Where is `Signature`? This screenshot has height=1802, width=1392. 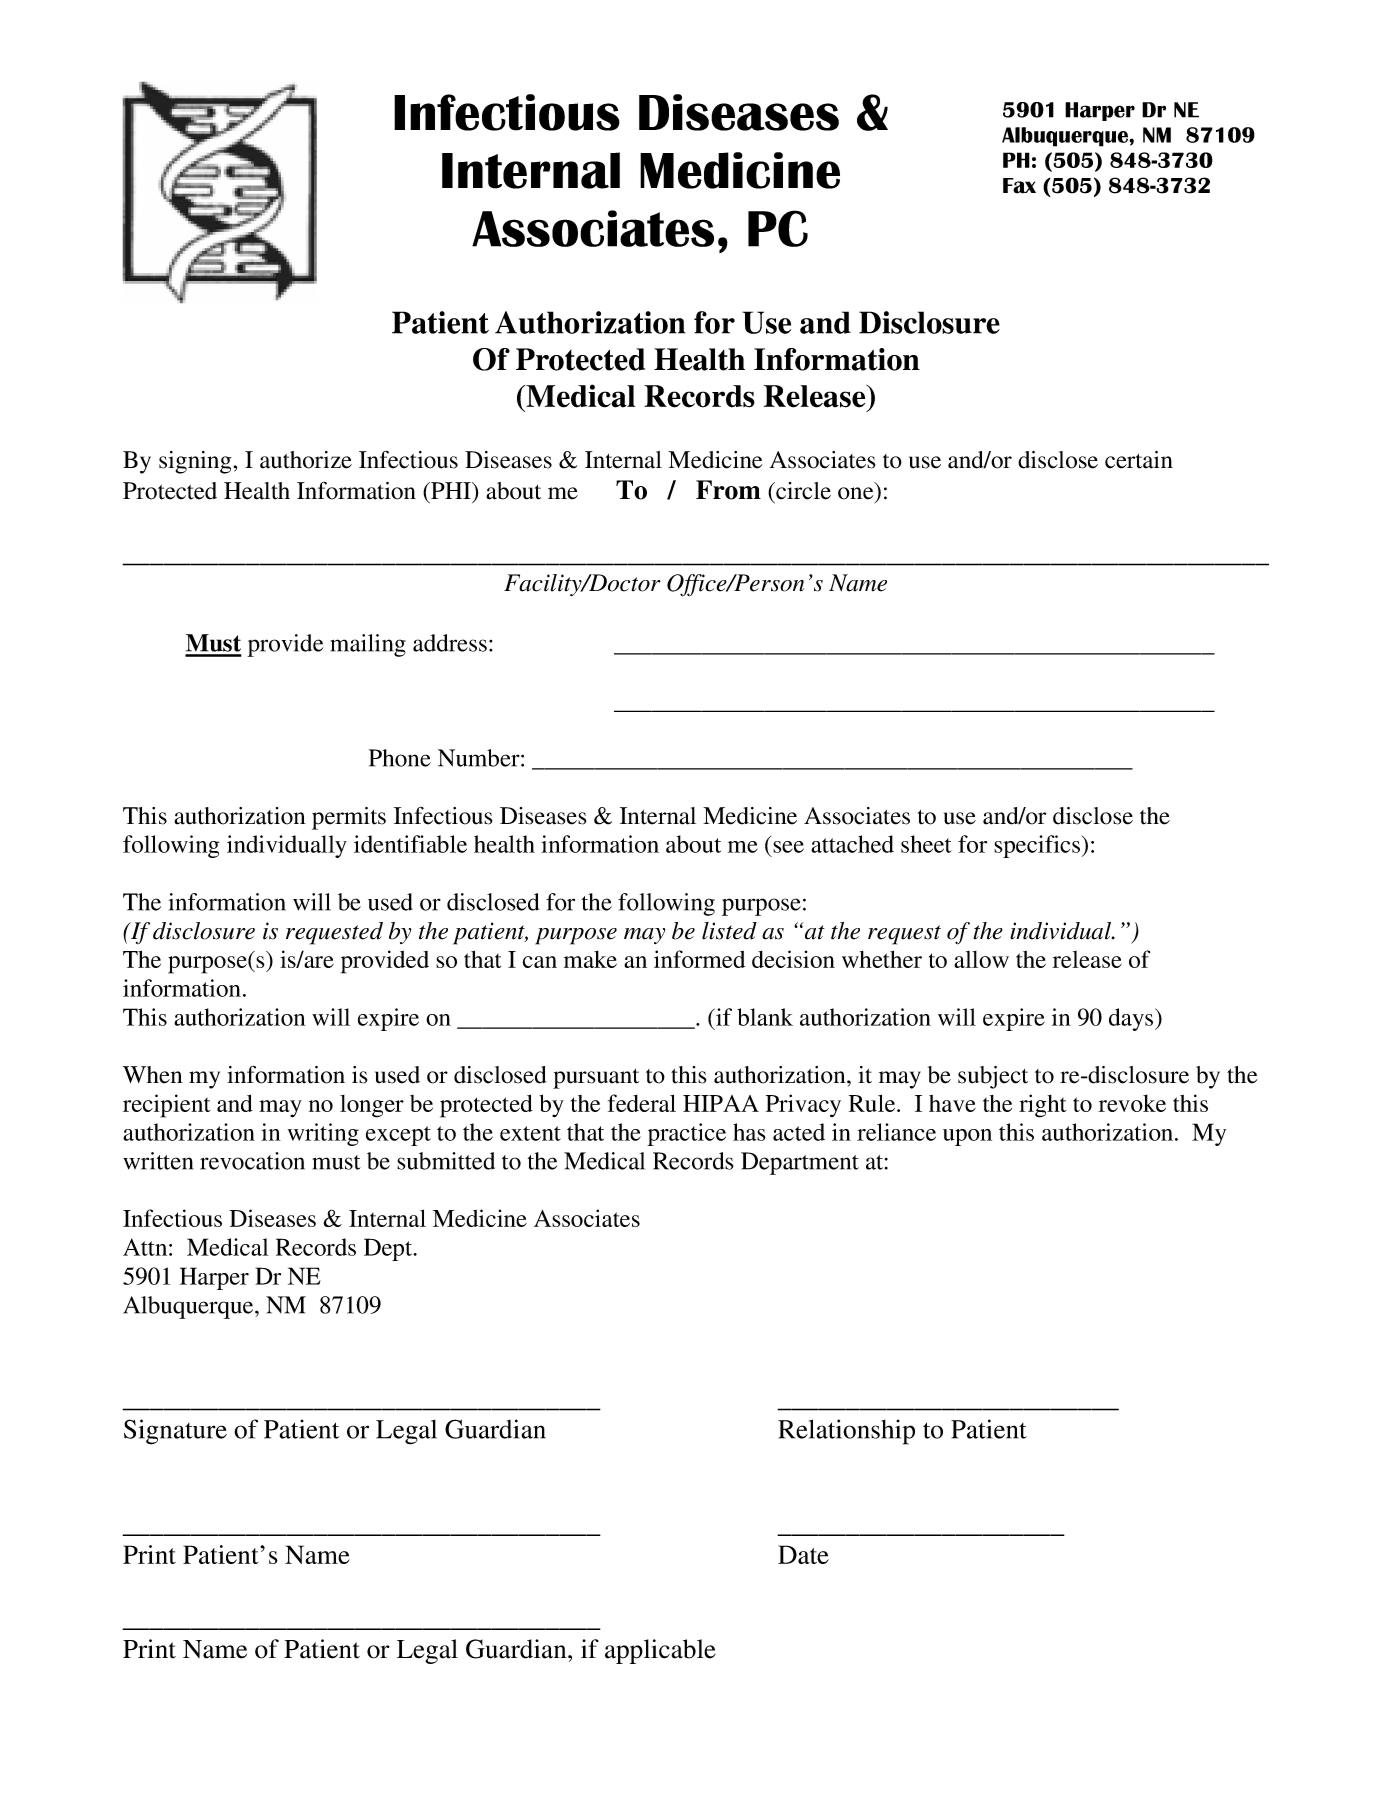
Signature is located at coordinates (175, 1432).
